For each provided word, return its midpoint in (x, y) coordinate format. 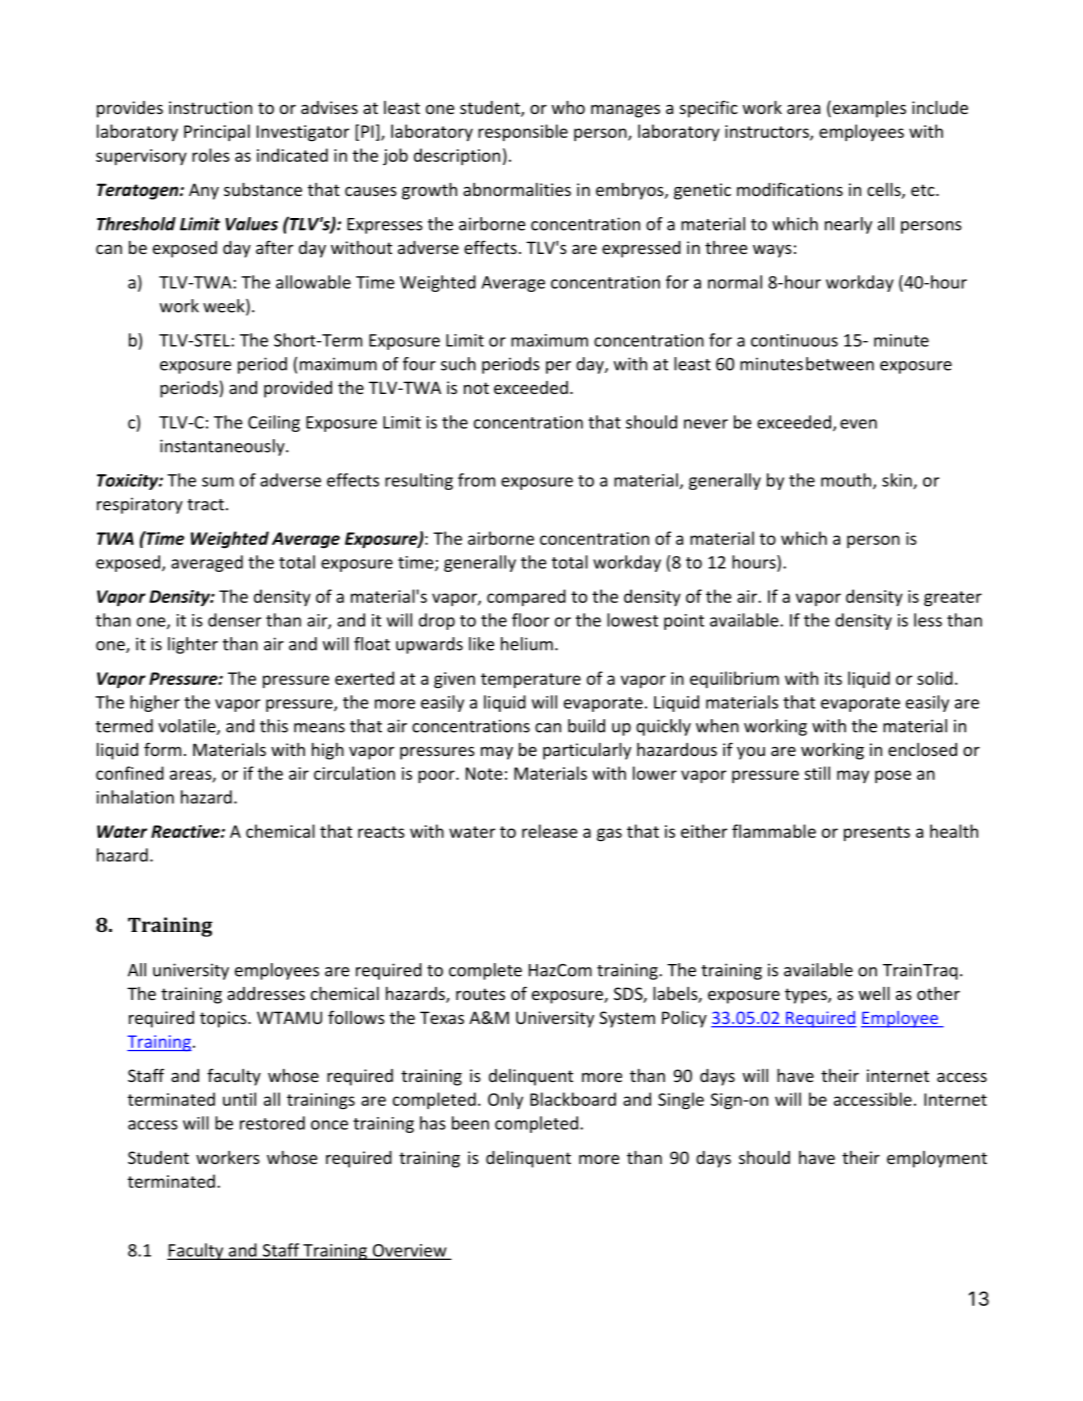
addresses (266, 993)
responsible (523, 132)
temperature (531, 680)
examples (868, 109)
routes (480, 994)
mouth (847, 481)
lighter (193, 645)
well (874, 993)
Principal (217, 132)
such (458, 364)
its (833, 678)
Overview (409, 1251)
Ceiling (274, 423)
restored (272, 1123)
